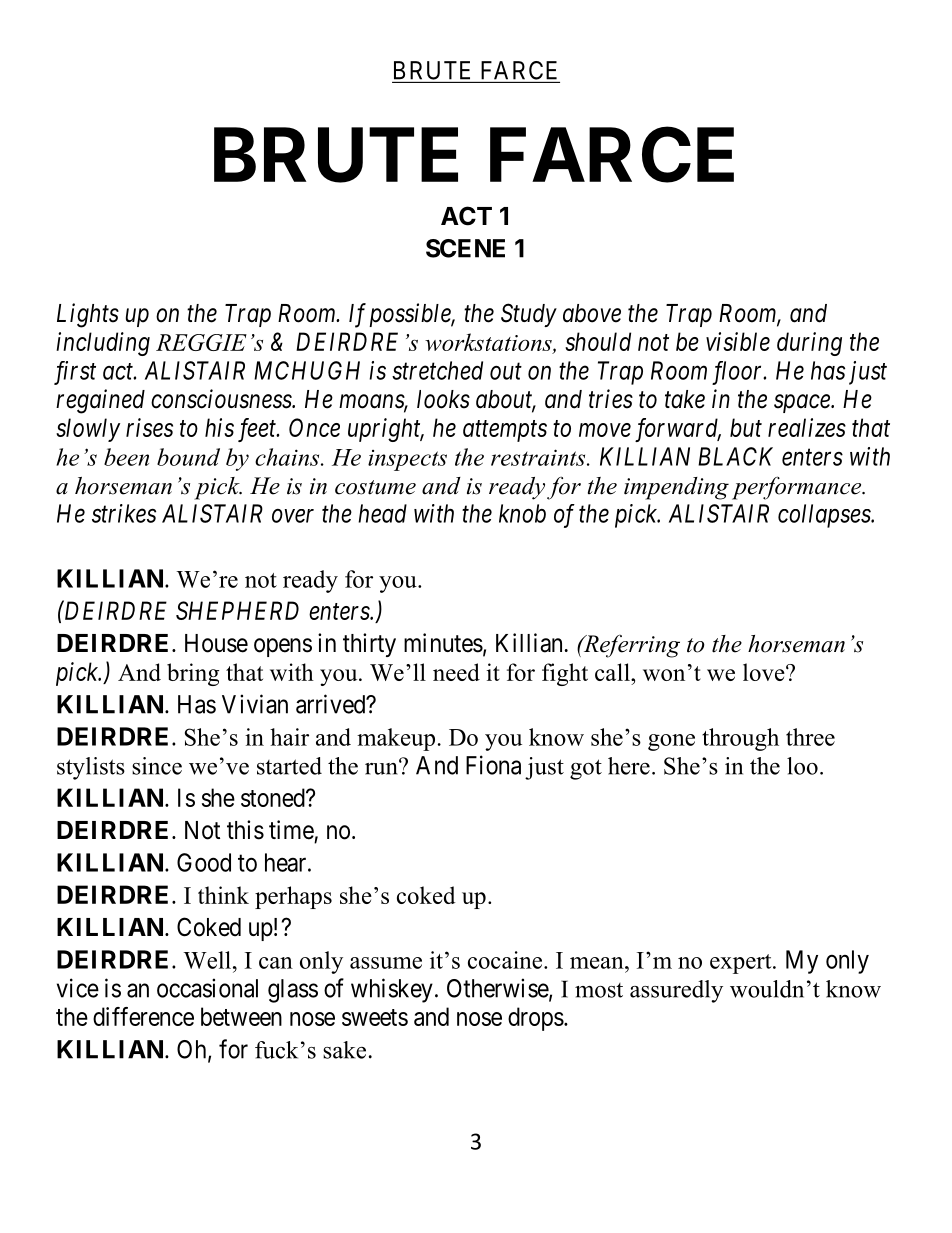 This screenshot has height=1233, width=952. What do you see at coordinates (465, 248) in the screenshot?
I see `SCENE` at bounding box center [465, 248].
